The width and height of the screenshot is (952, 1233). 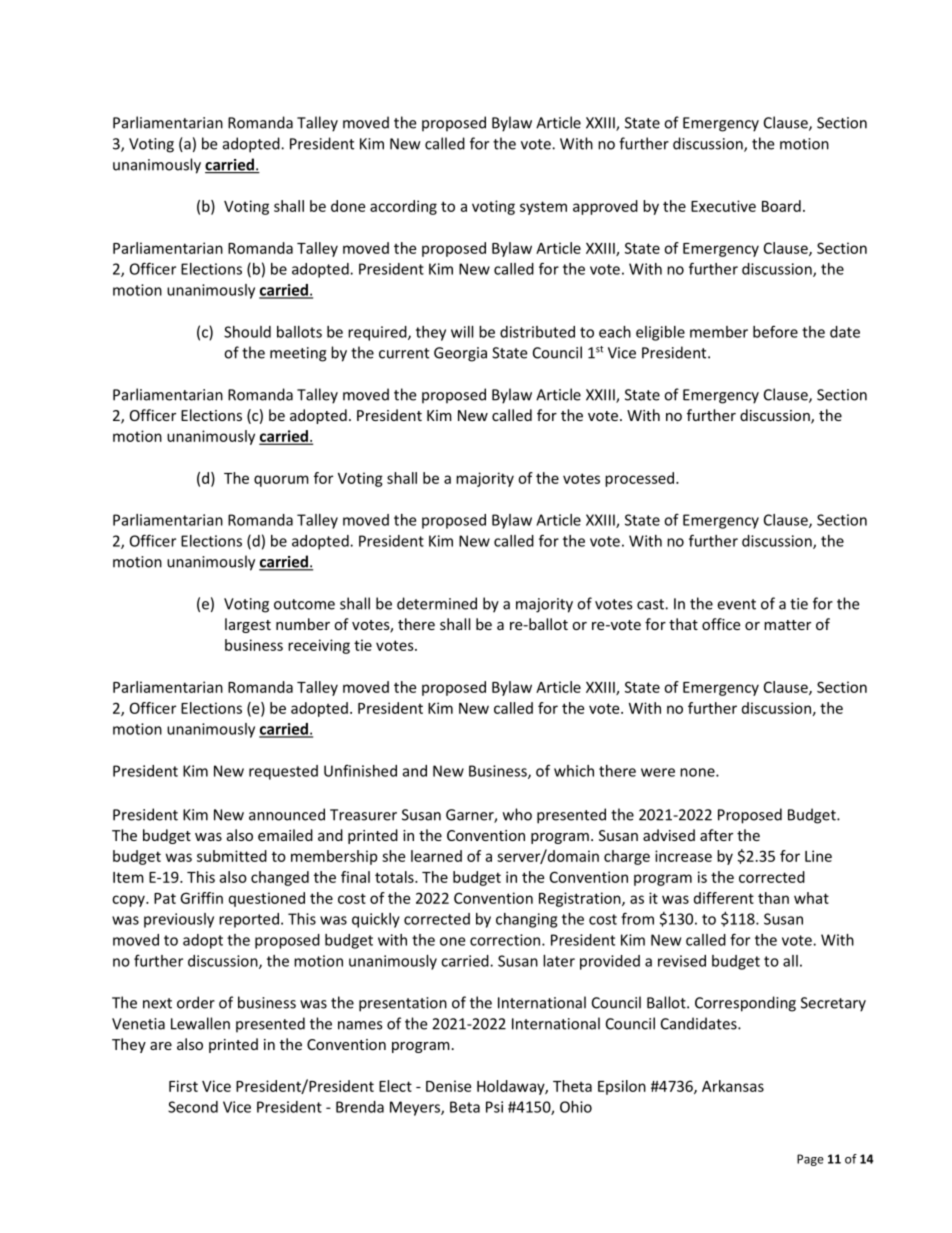 What do you see at coordinates (723, 206) in the screenshot?
I see `Executive` at bounding box center [723, 206].
